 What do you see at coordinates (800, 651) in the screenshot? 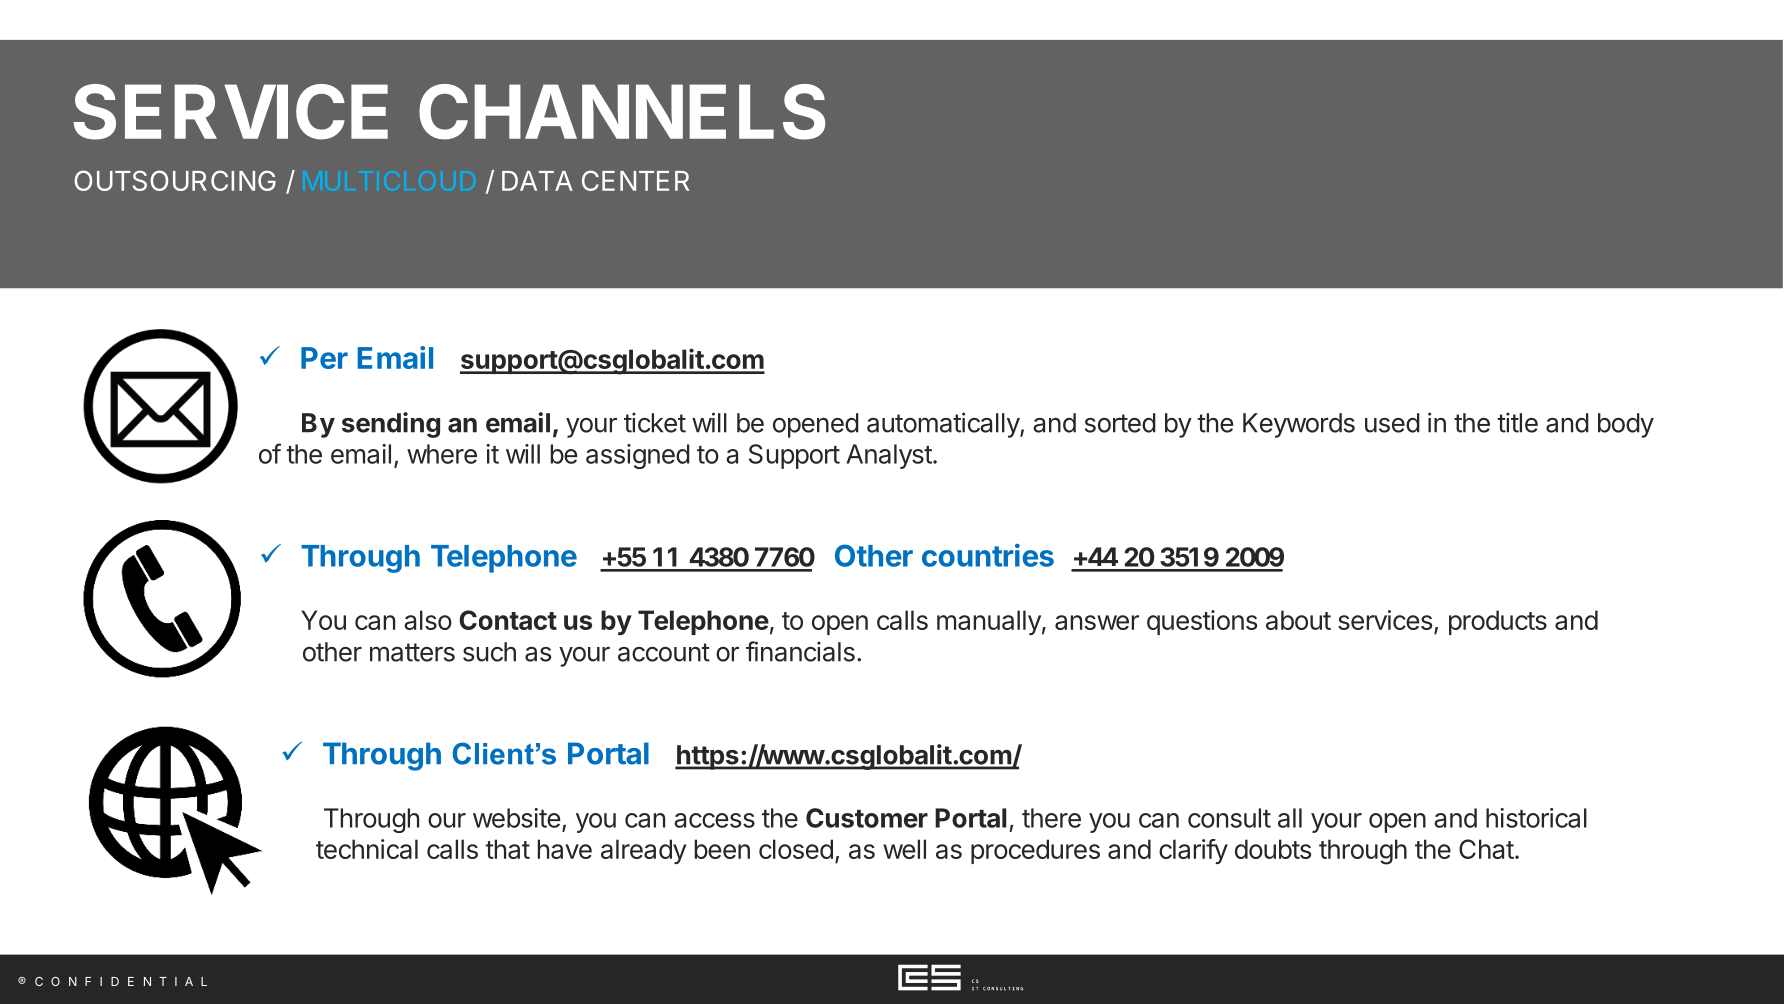
I see `financials` at bounding box center [800, 651].
